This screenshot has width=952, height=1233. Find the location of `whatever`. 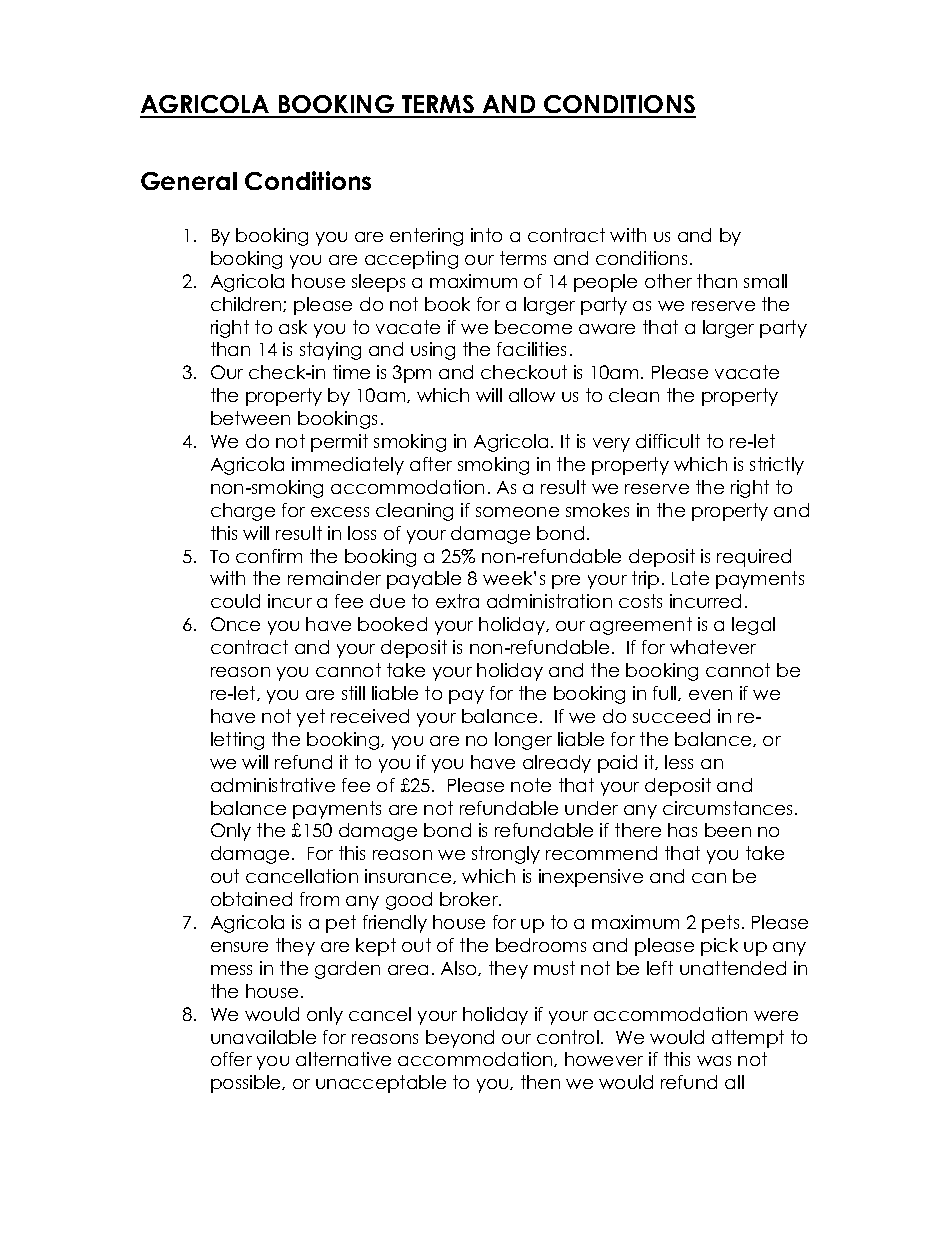

whatever is located at coordinates (713, 647).
